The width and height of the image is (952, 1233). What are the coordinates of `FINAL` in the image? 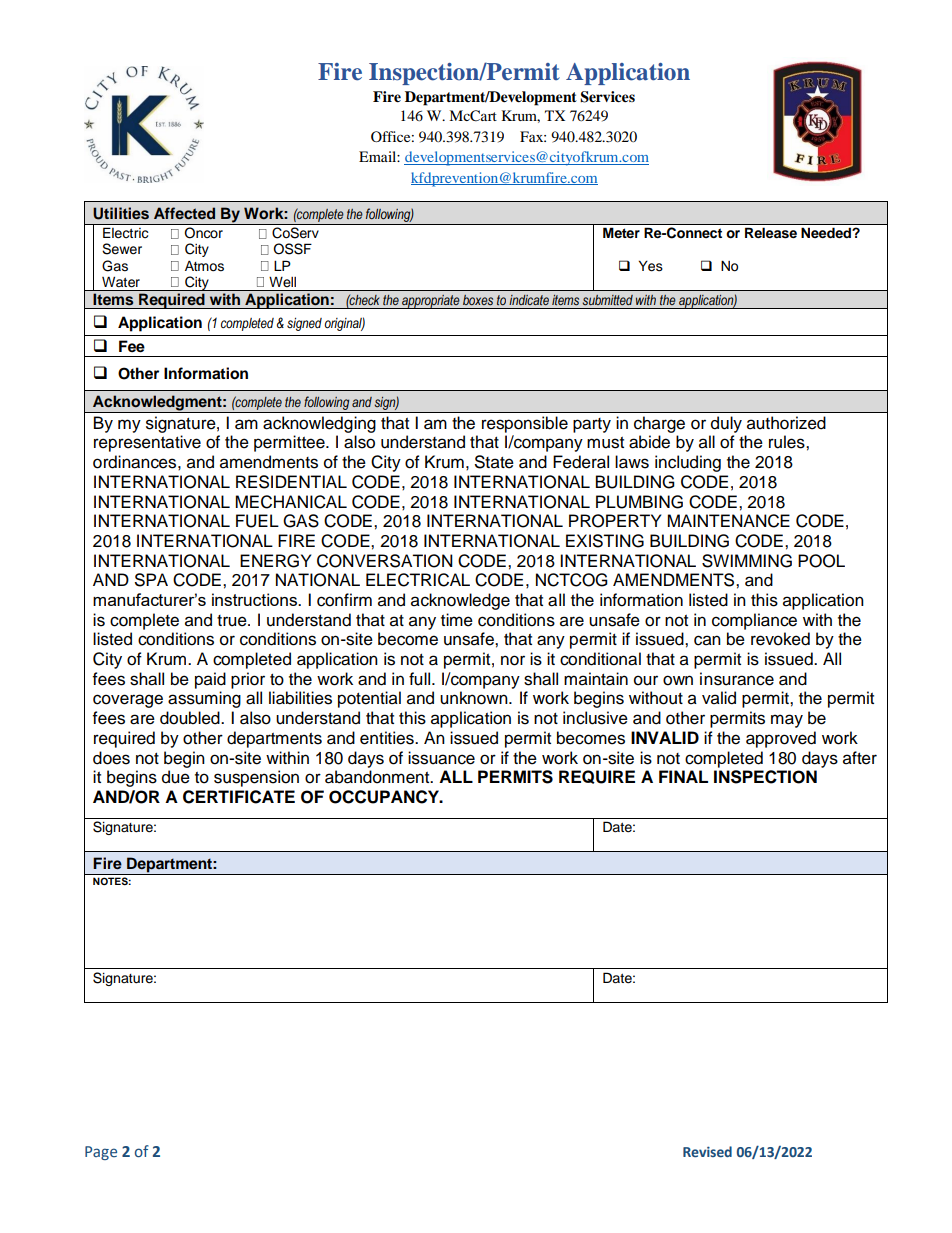 It's located at (683, 776).
